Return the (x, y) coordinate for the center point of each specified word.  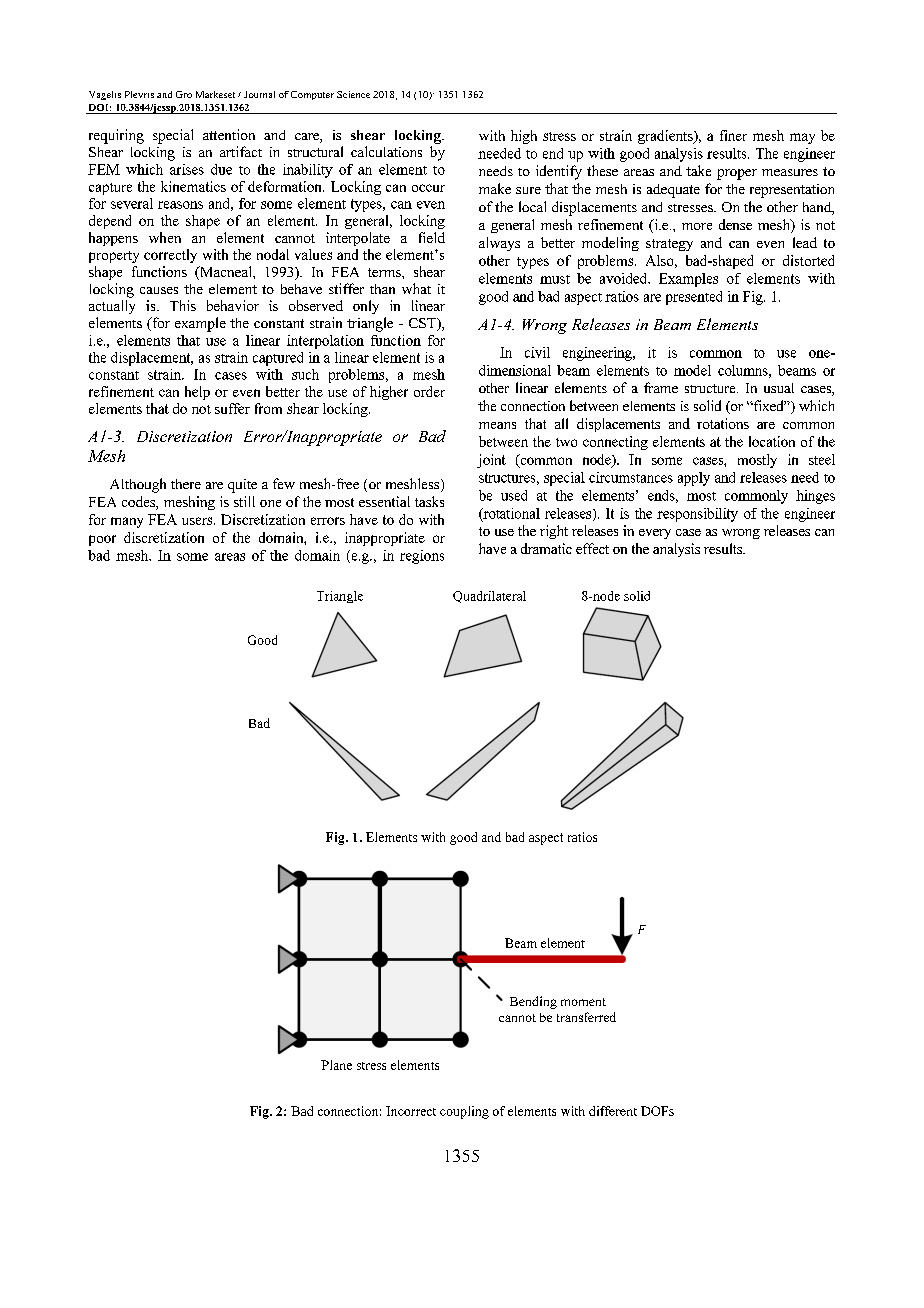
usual (779, 388)
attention (229, 134)
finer (733, 135)
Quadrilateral (489, 597)
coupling (464, 1112)
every (655, 534)
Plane (336, 1065)
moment (583, 1002)
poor (102, 540)
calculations (386, 151)
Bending (533, 1002)
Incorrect (411, 1111)
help (197, 393)
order (429, 391)
